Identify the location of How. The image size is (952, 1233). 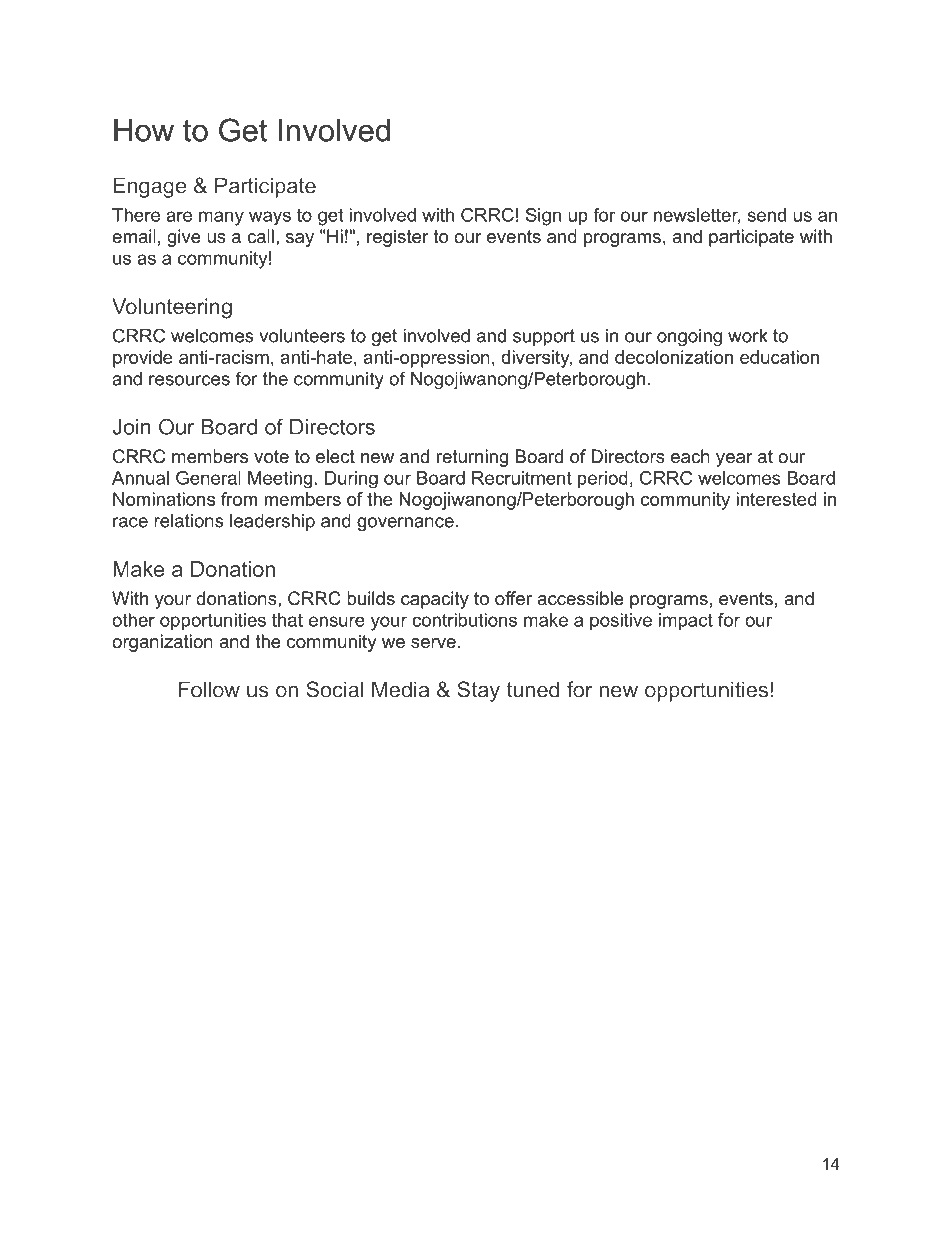
(144, 130).
